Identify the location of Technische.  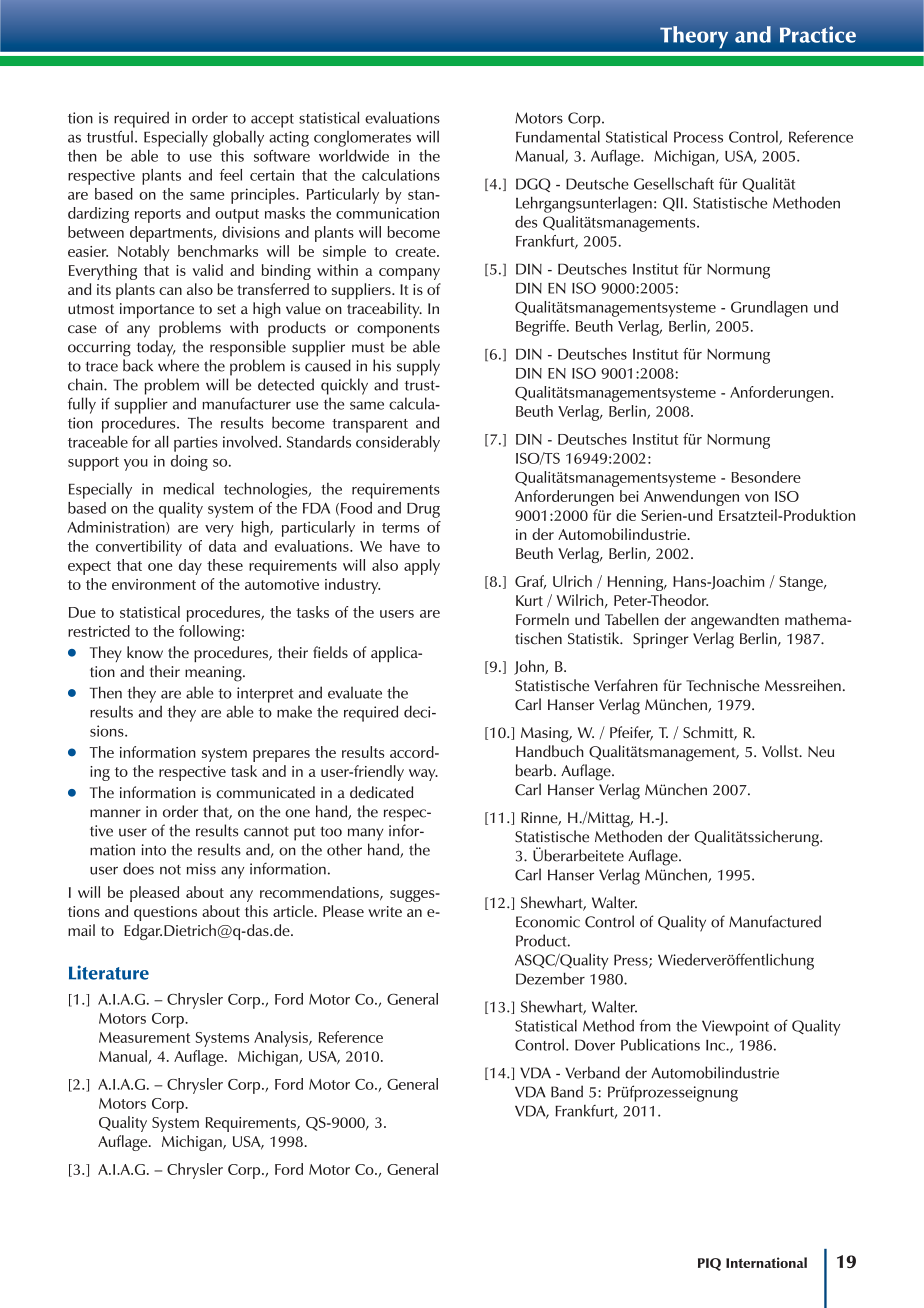
(723, 685).
